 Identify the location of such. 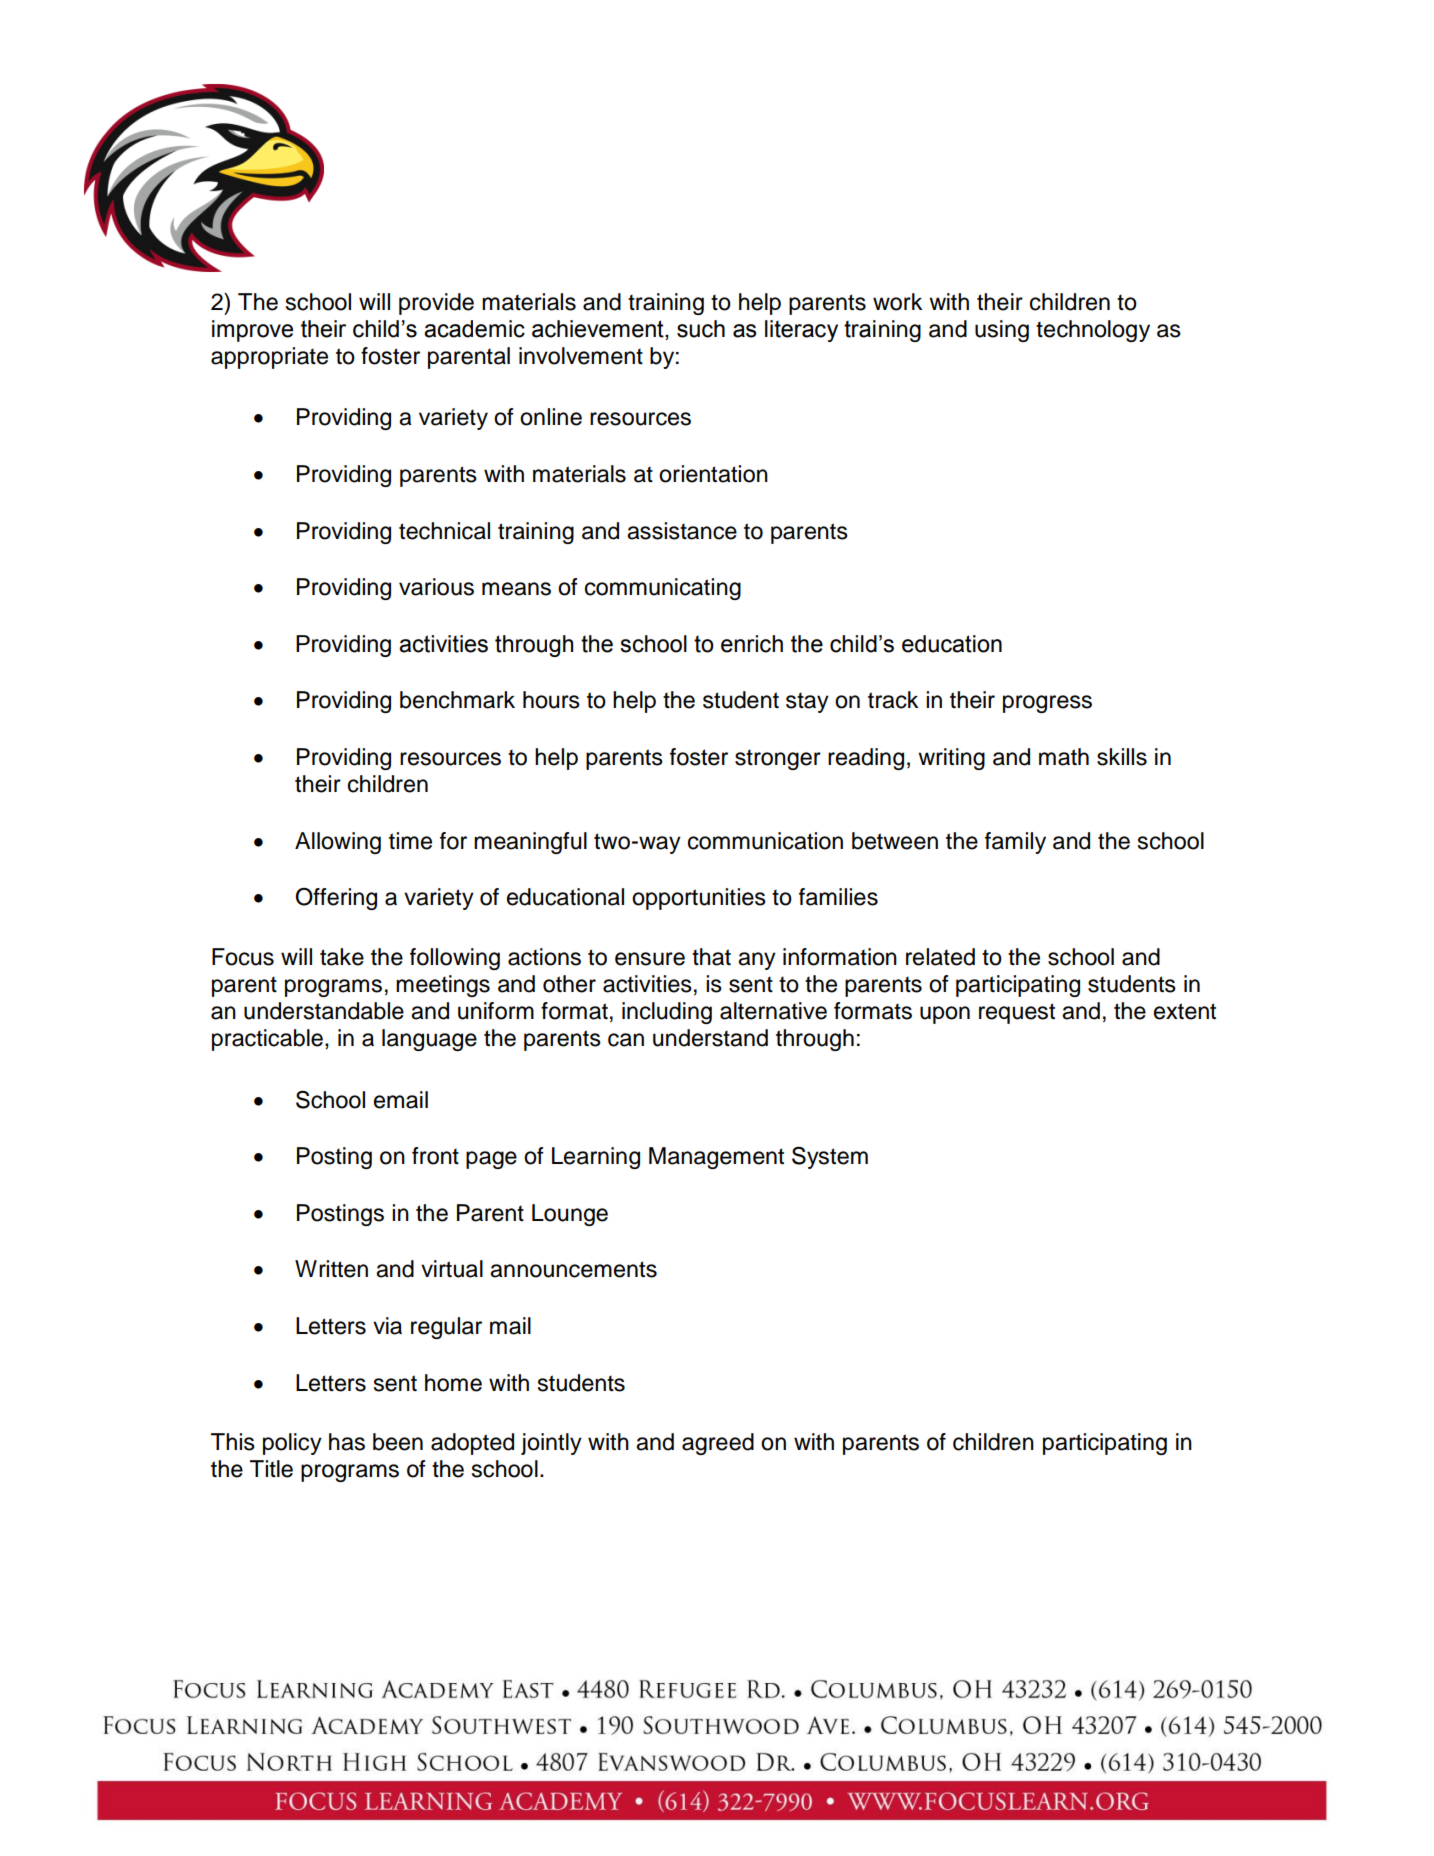
(701, 329).
